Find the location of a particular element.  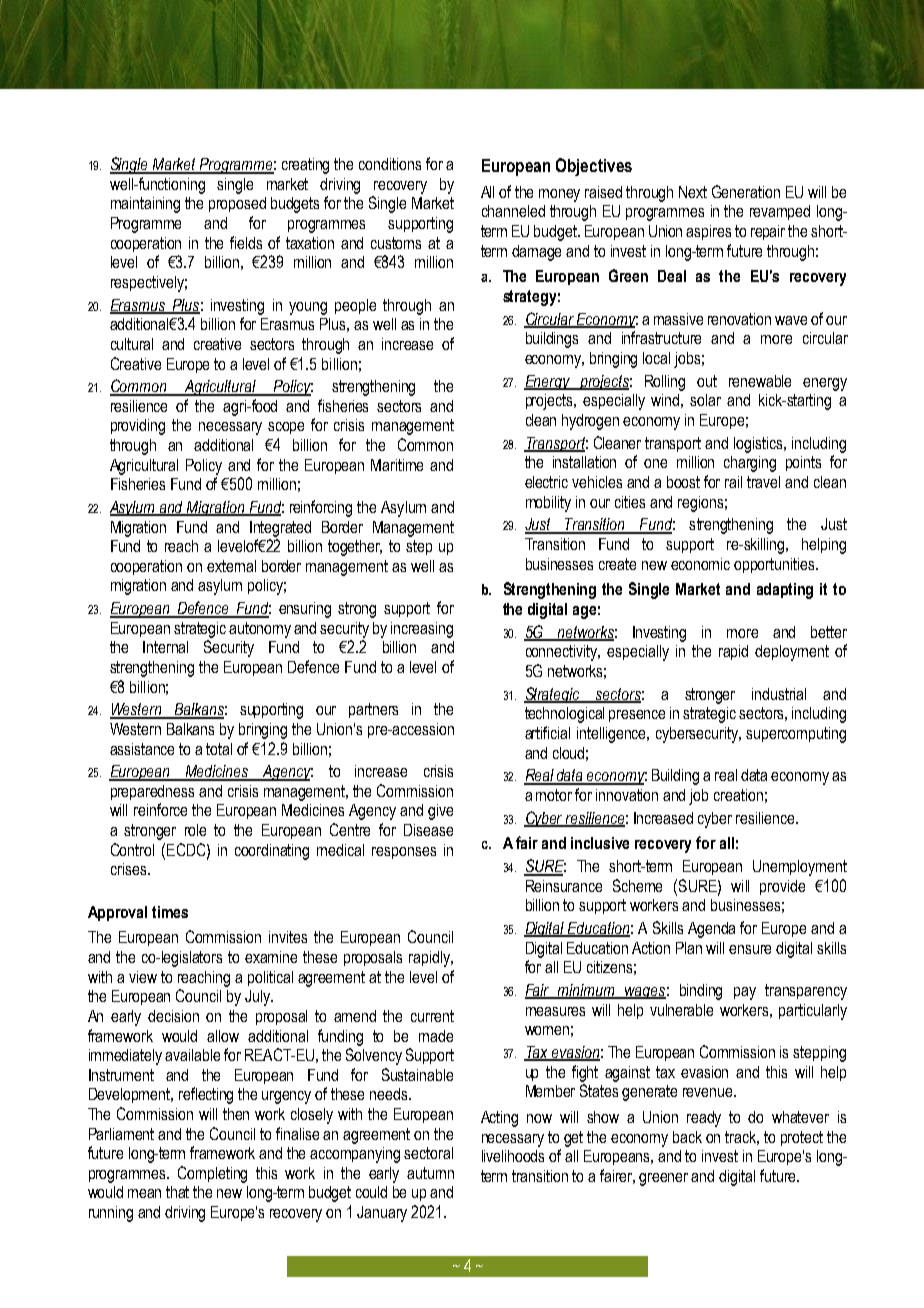

Generation is located at coordinates (746, 191).
